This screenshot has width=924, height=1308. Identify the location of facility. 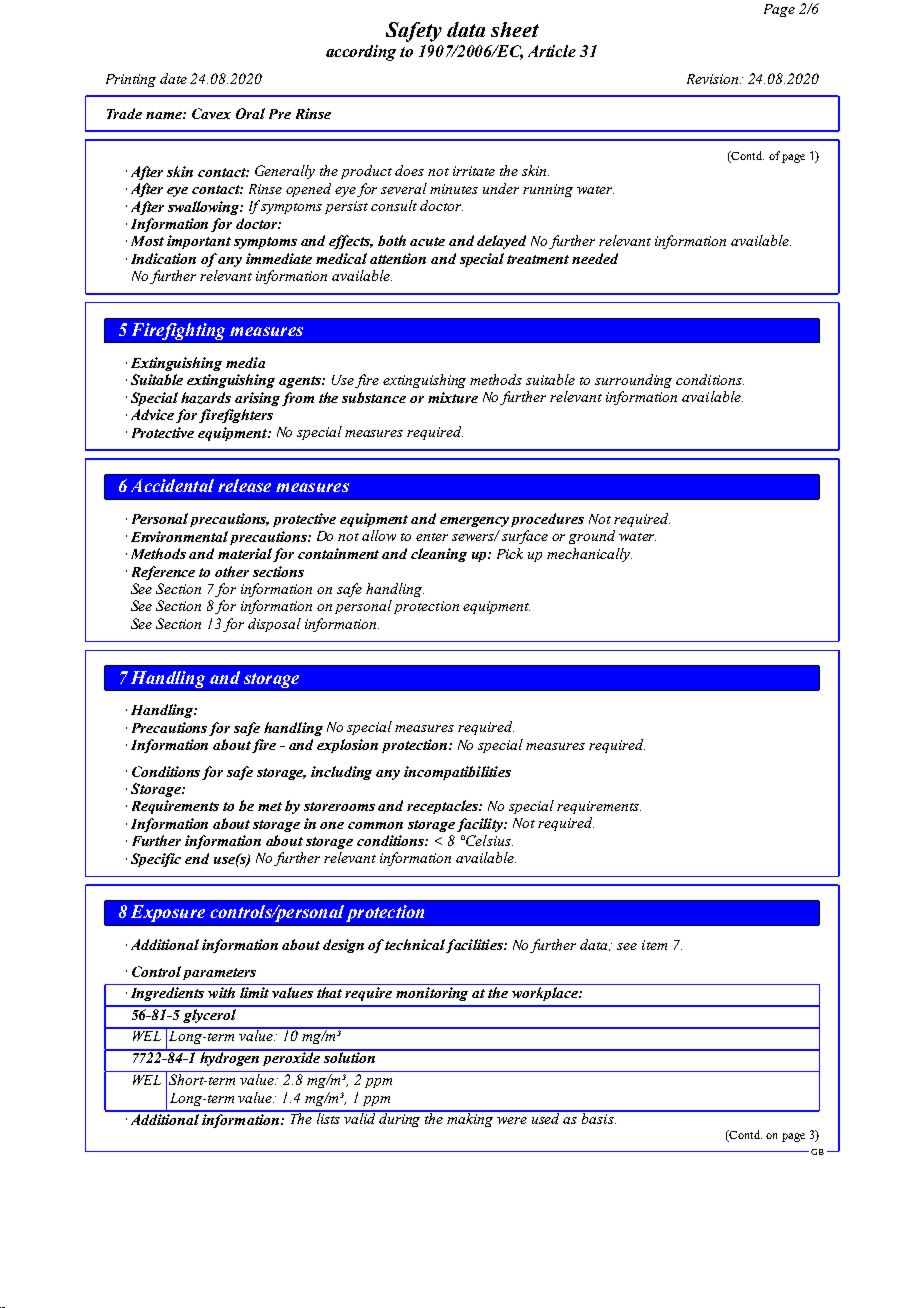
(481, 825).
